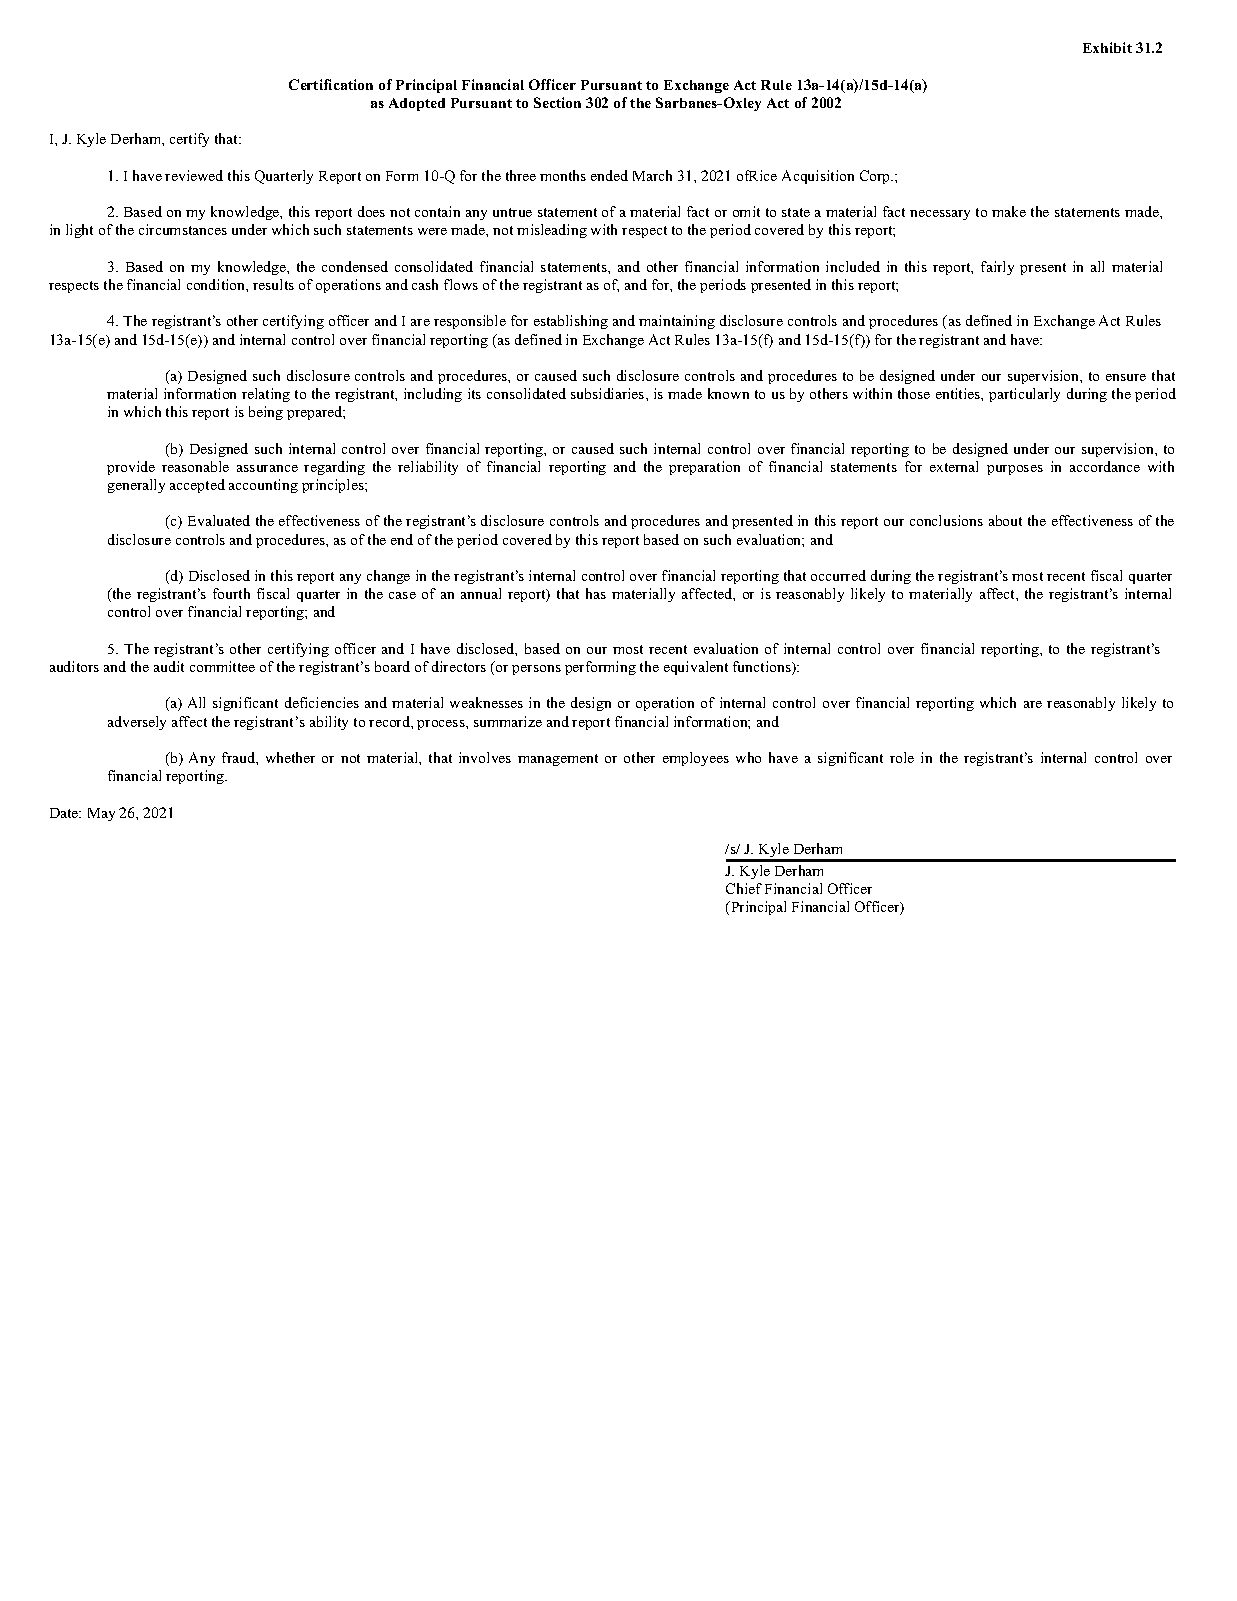  What do you see at coordinates (101, 814) in the screenshot?
I see `May` at bounding box center [101, 814].
